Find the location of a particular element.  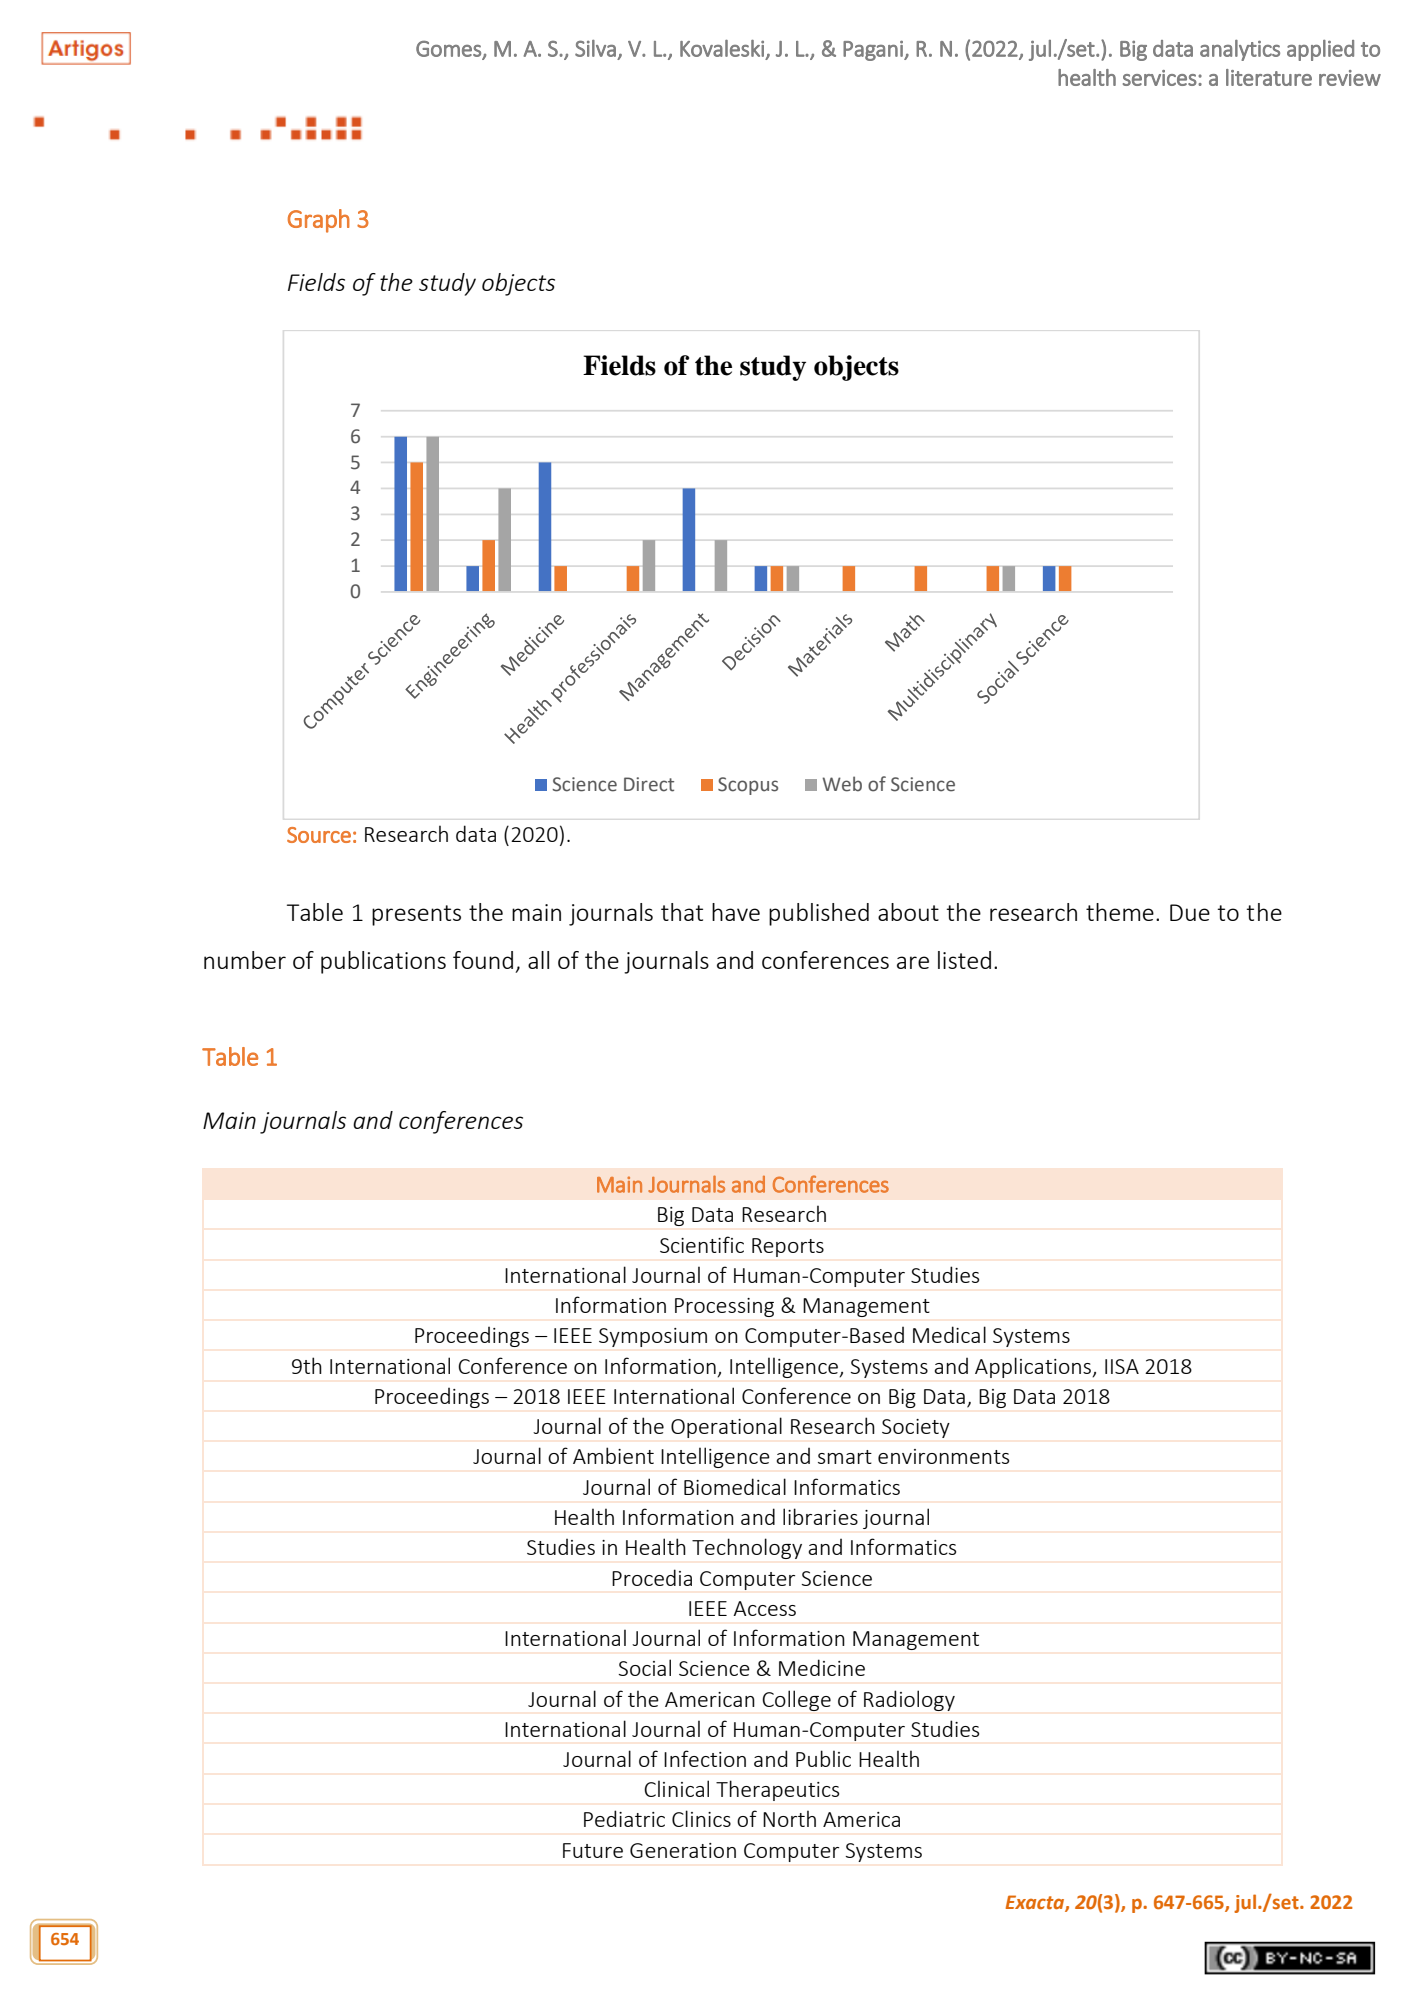

published is located at coordinates (819, 914).
